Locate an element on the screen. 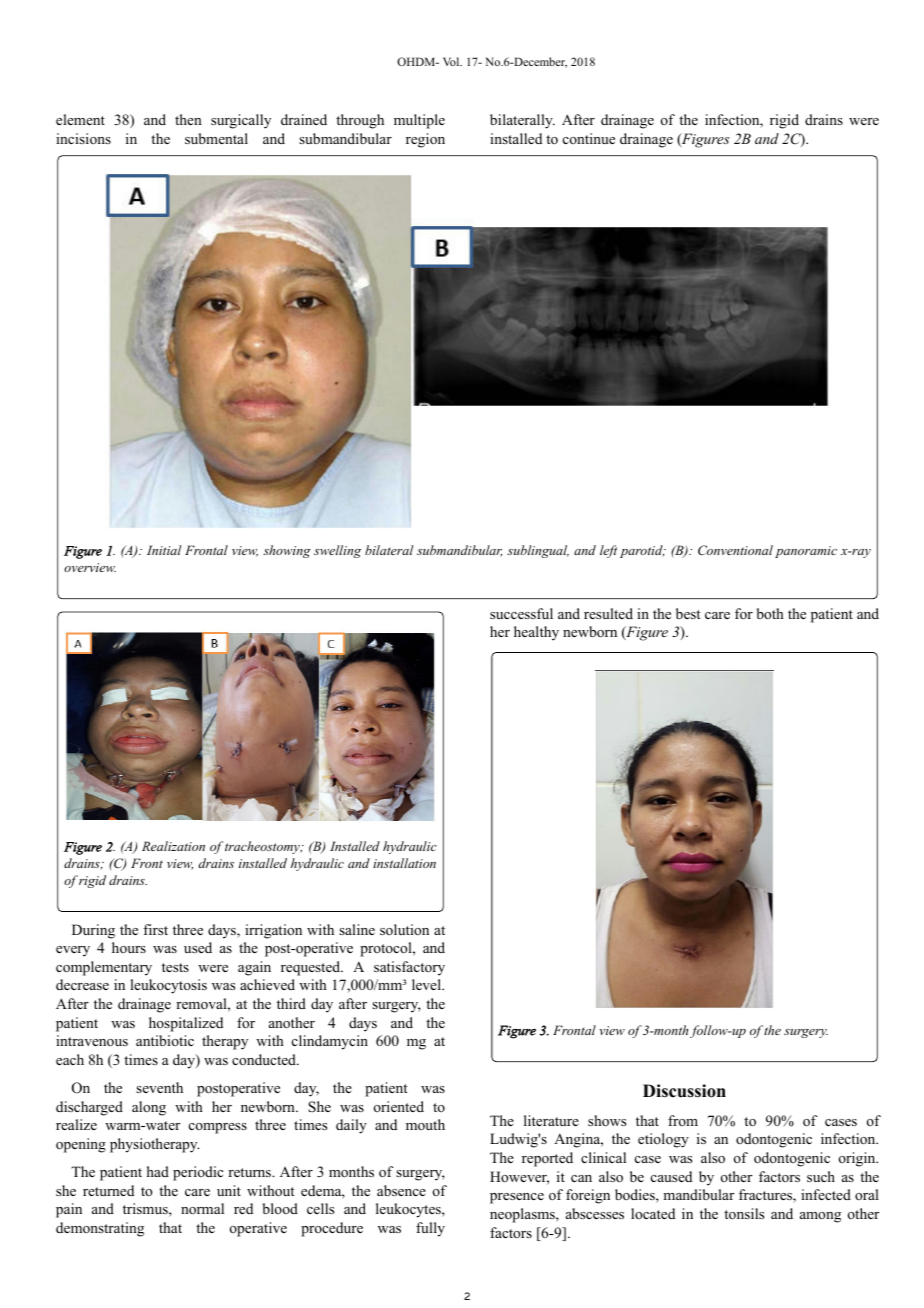  Conventional is located at coordinates (735, 550).
